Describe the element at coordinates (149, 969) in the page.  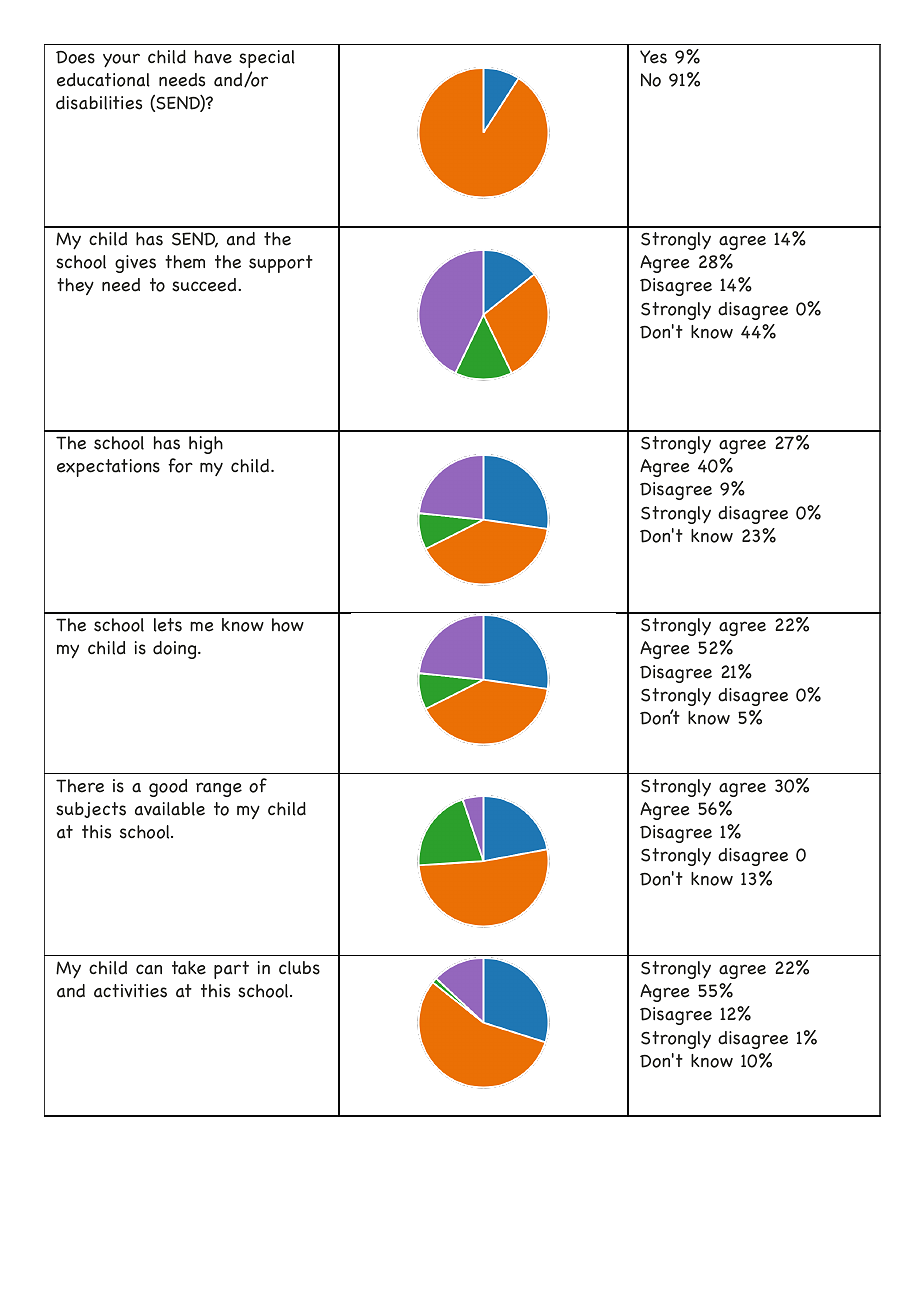
I see `can` at that location.
